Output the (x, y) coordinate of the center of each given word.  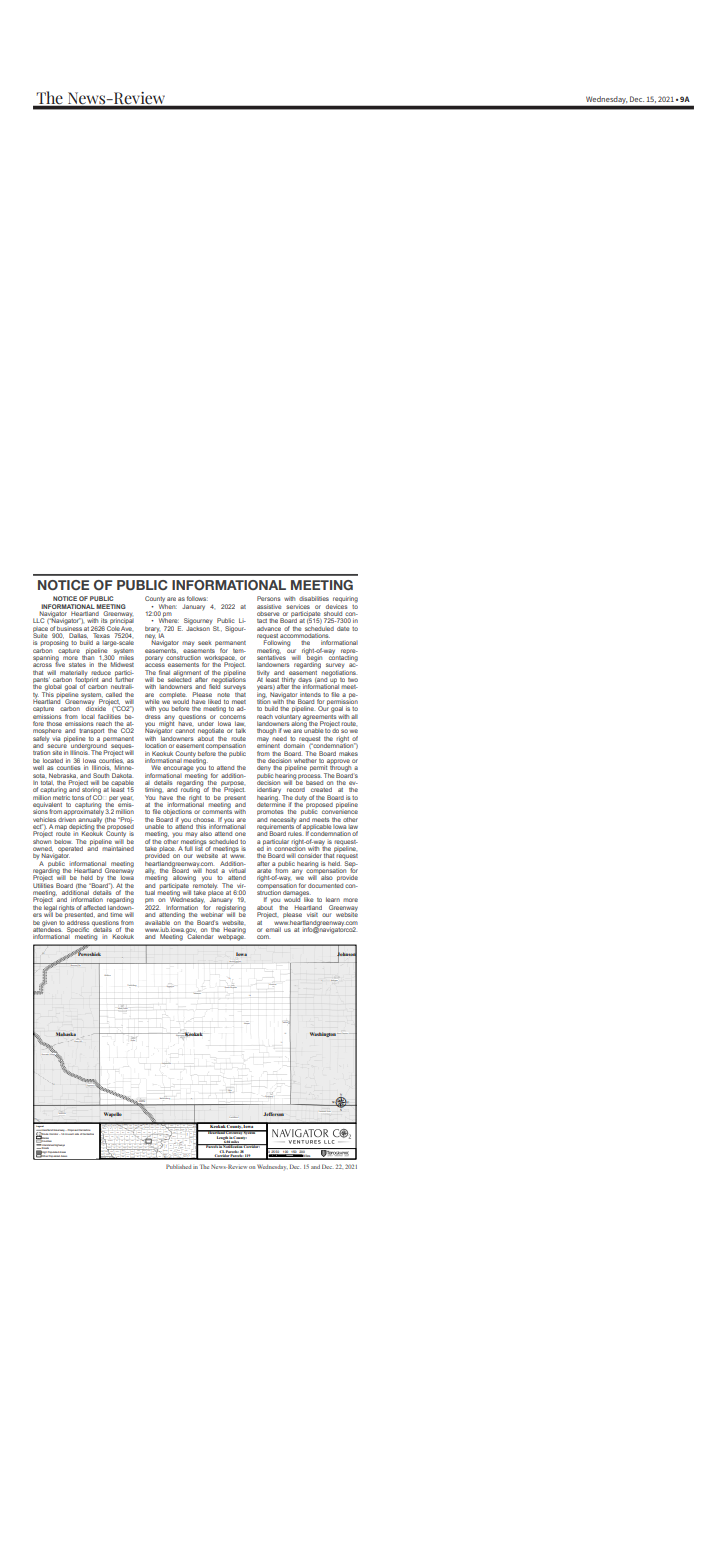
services (298, 607)
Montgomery (113, 1144)
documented (325, 885)
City (80, 964)
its (105, 621)
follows (197, 598)
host (211, 871)
